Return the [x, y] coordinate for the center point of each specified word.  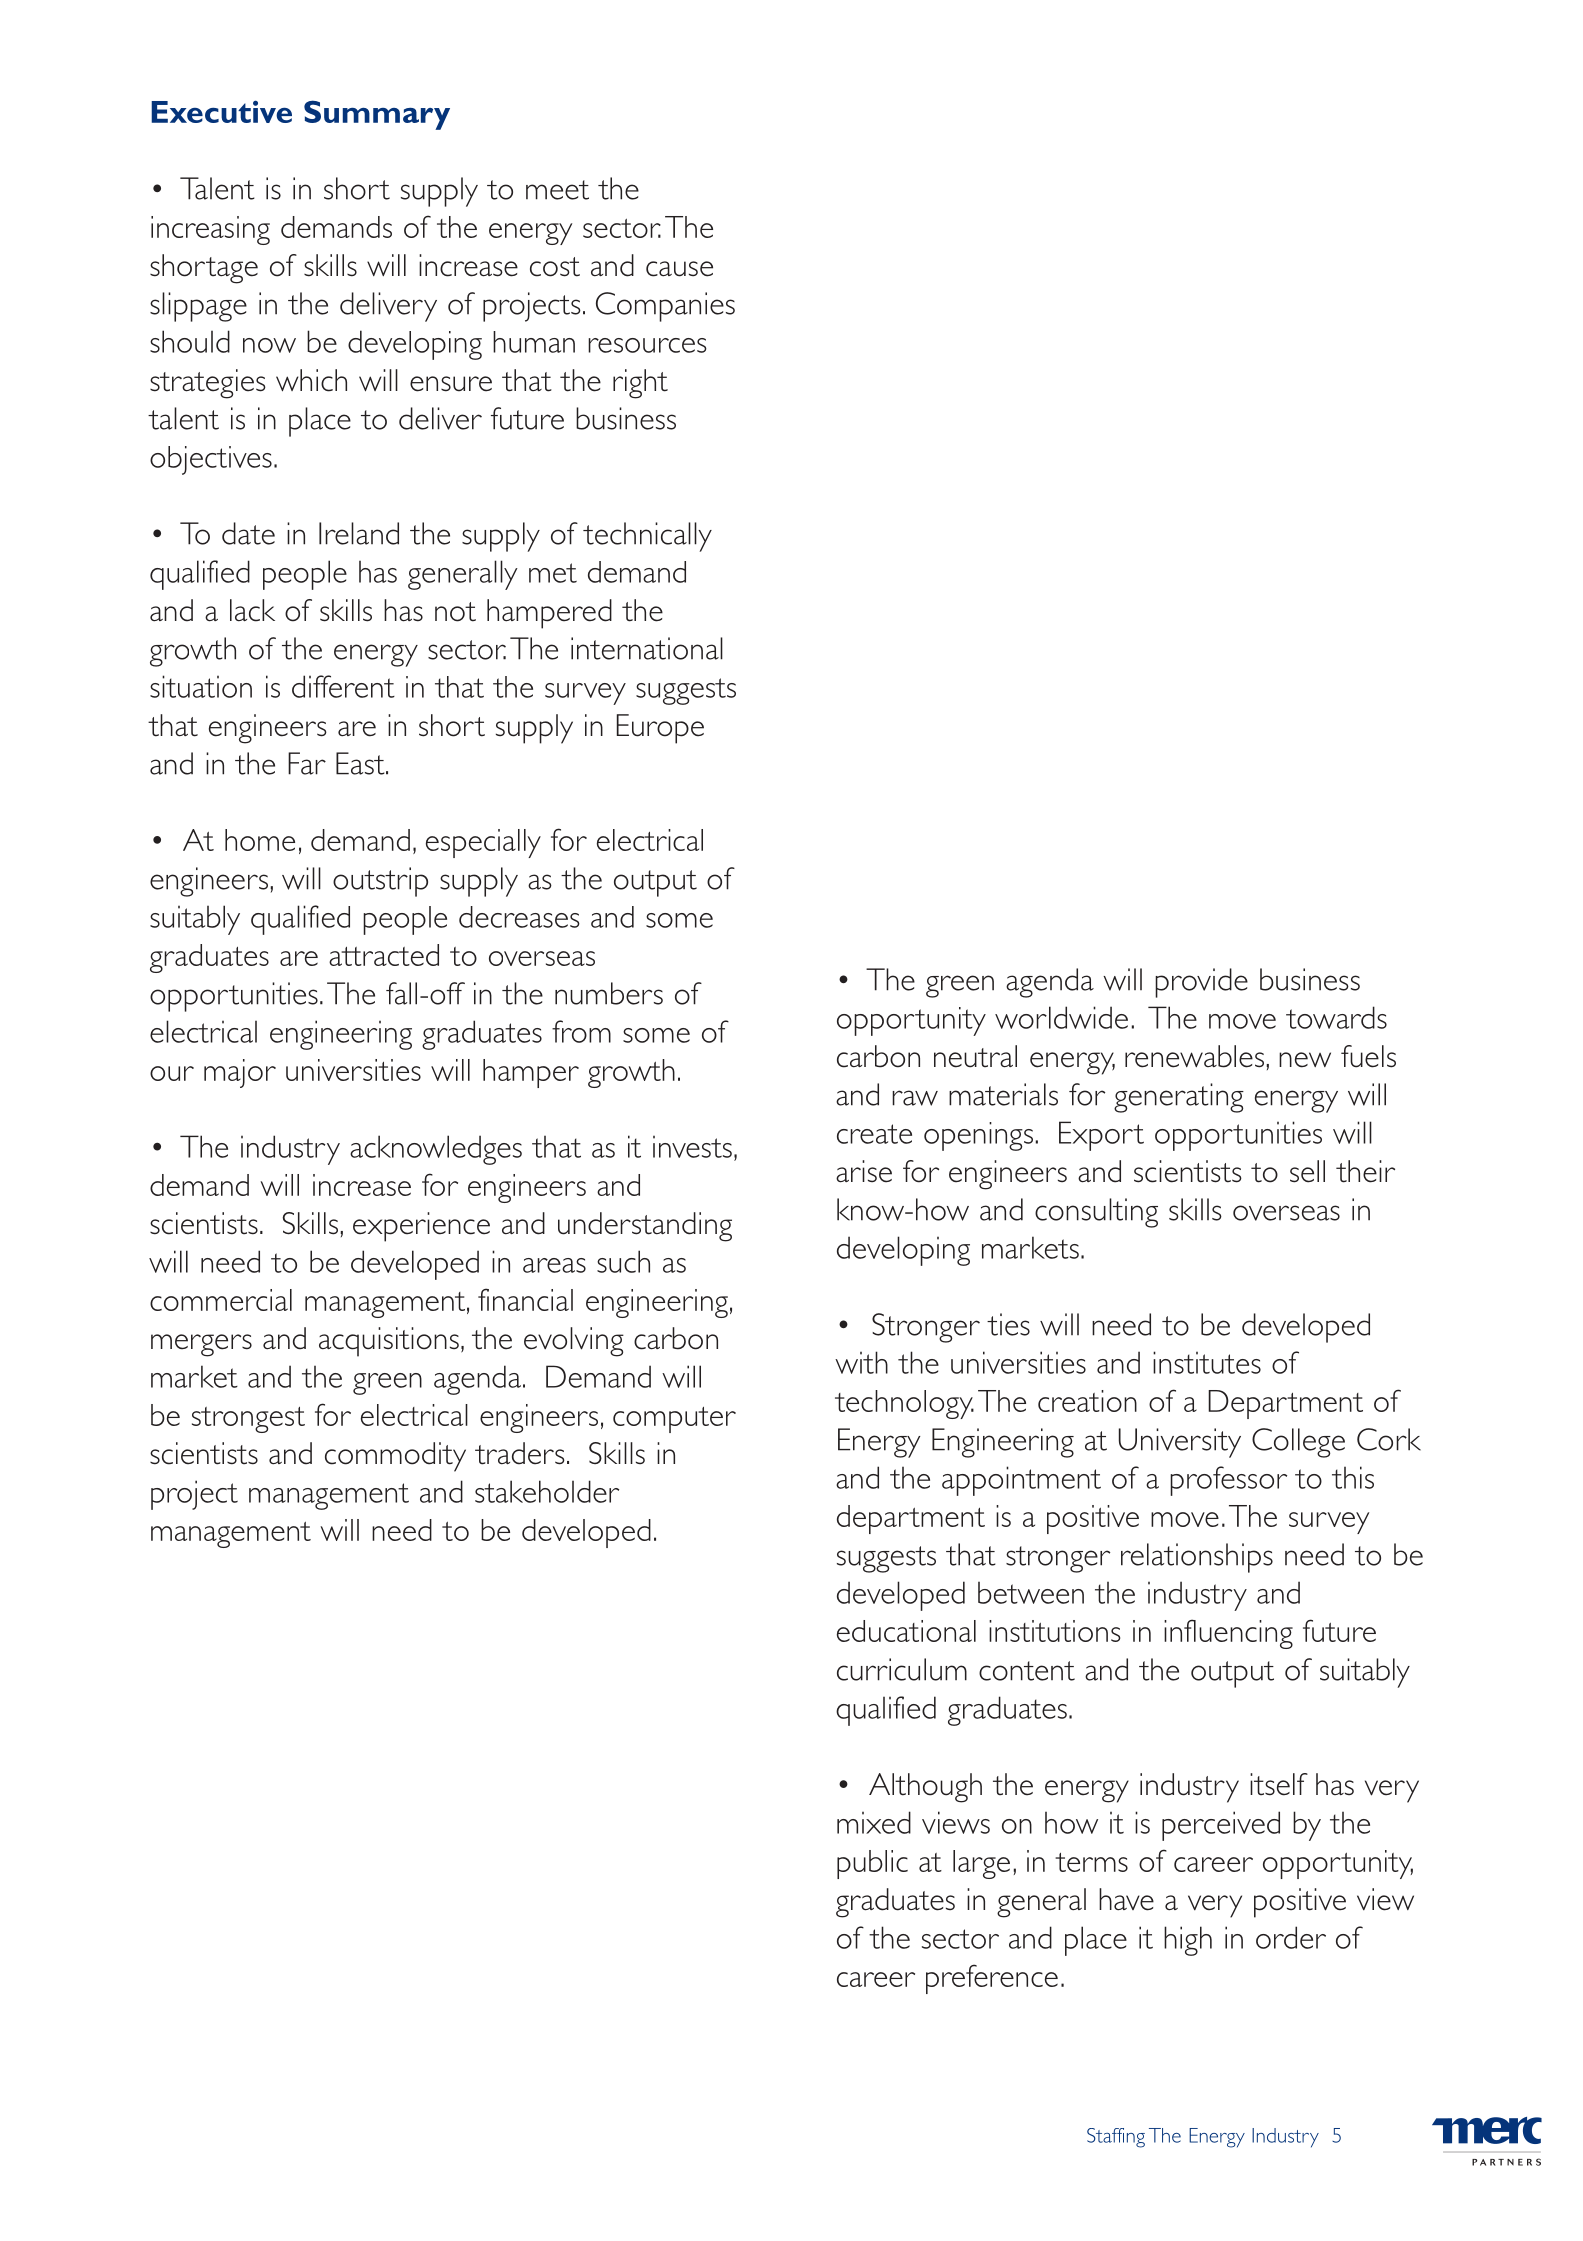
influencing [1228, 1634]
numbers [609, 993]
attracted [384, 955]
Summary [377, 115]
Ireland [359, 533]
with [861, 1362]
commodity [395, 1457]
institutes [1207, 1362]
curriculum [902, 1669]
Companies [665, 307]
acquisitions [389, 1342]
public [872, 1864]
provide [1201, 983]
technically [647, 537]
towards [1336, 1017]
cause [679, 269]
